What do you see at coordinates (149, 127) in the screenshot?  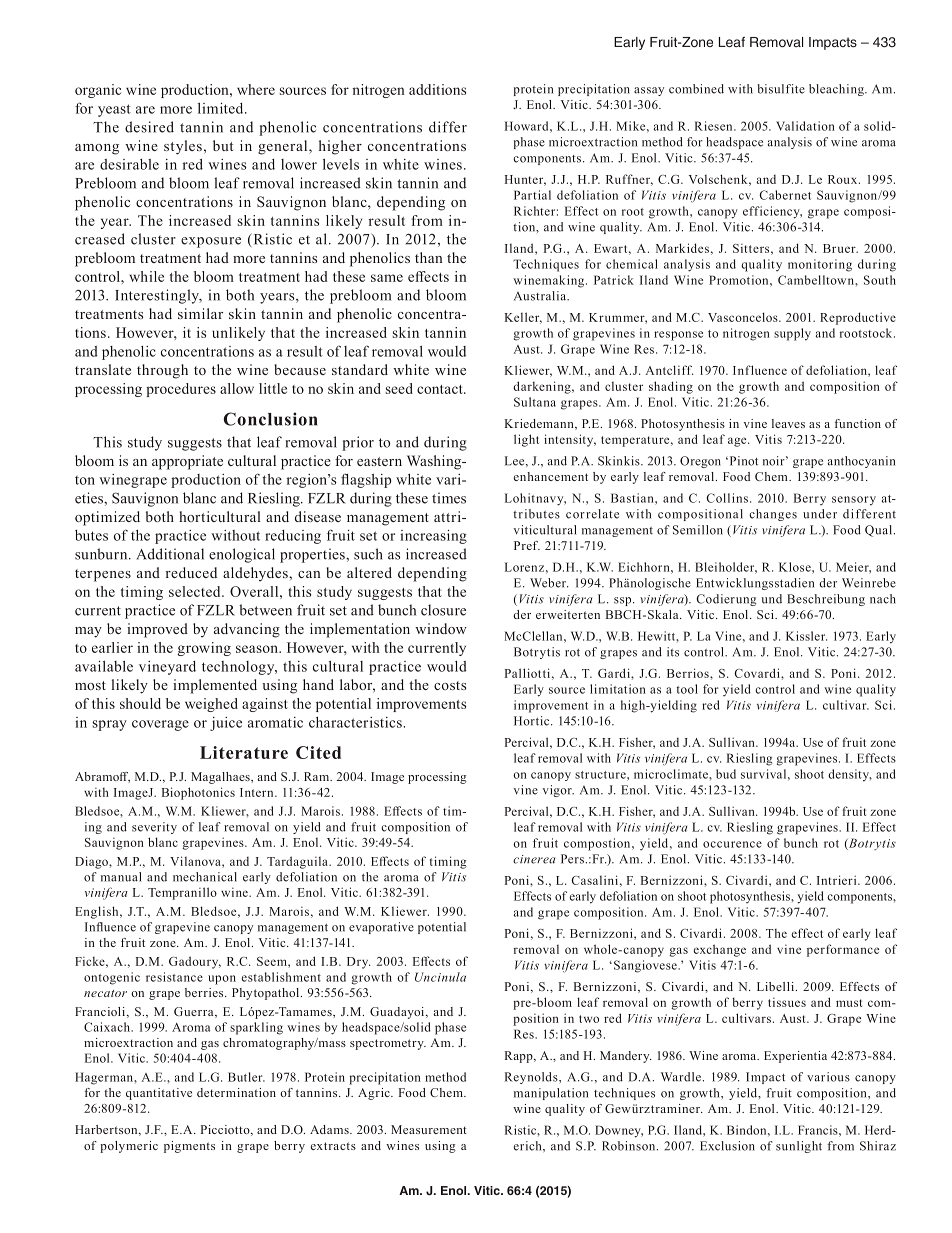 I see `desired` at bounding box center [149, 127].
